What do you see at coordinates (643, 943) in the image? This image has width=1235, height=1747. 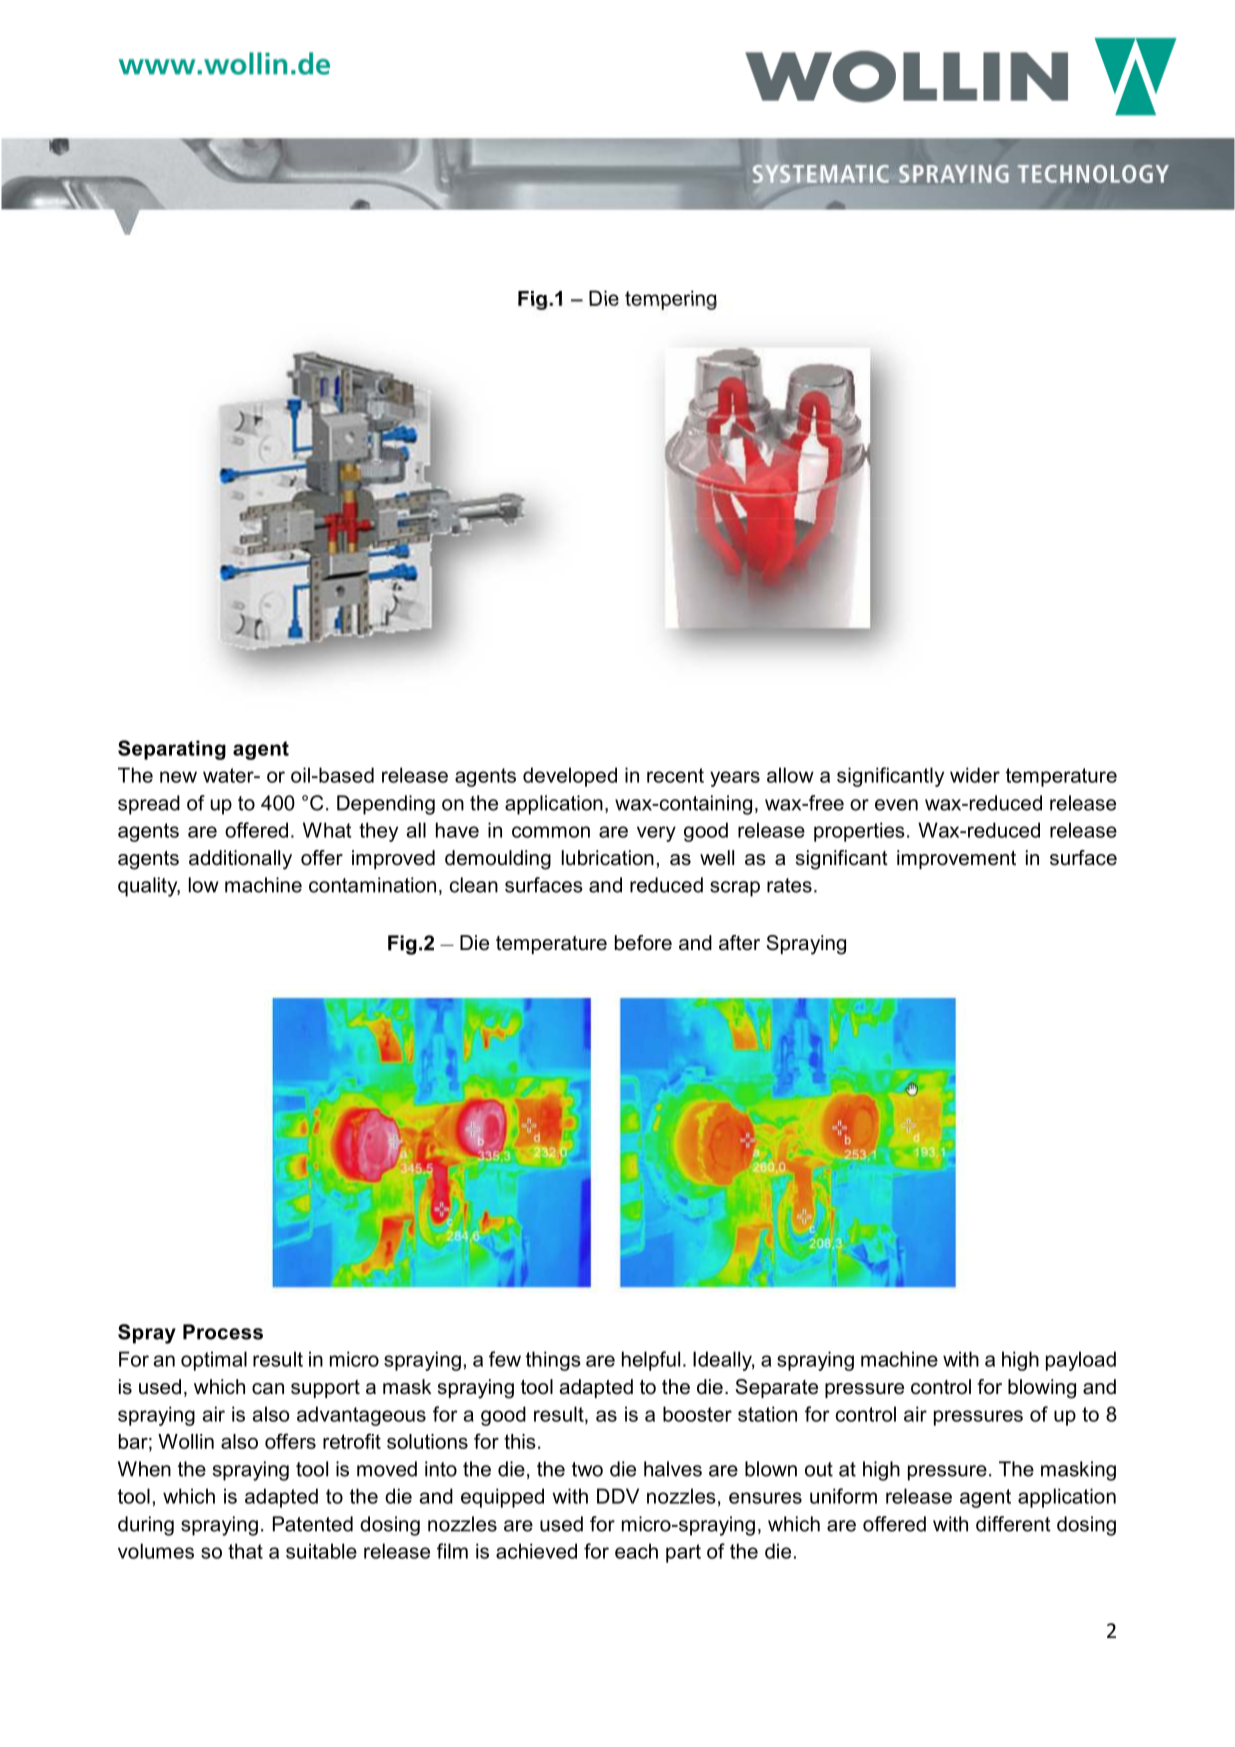 I see `before` at bounding box center [643, 943].
